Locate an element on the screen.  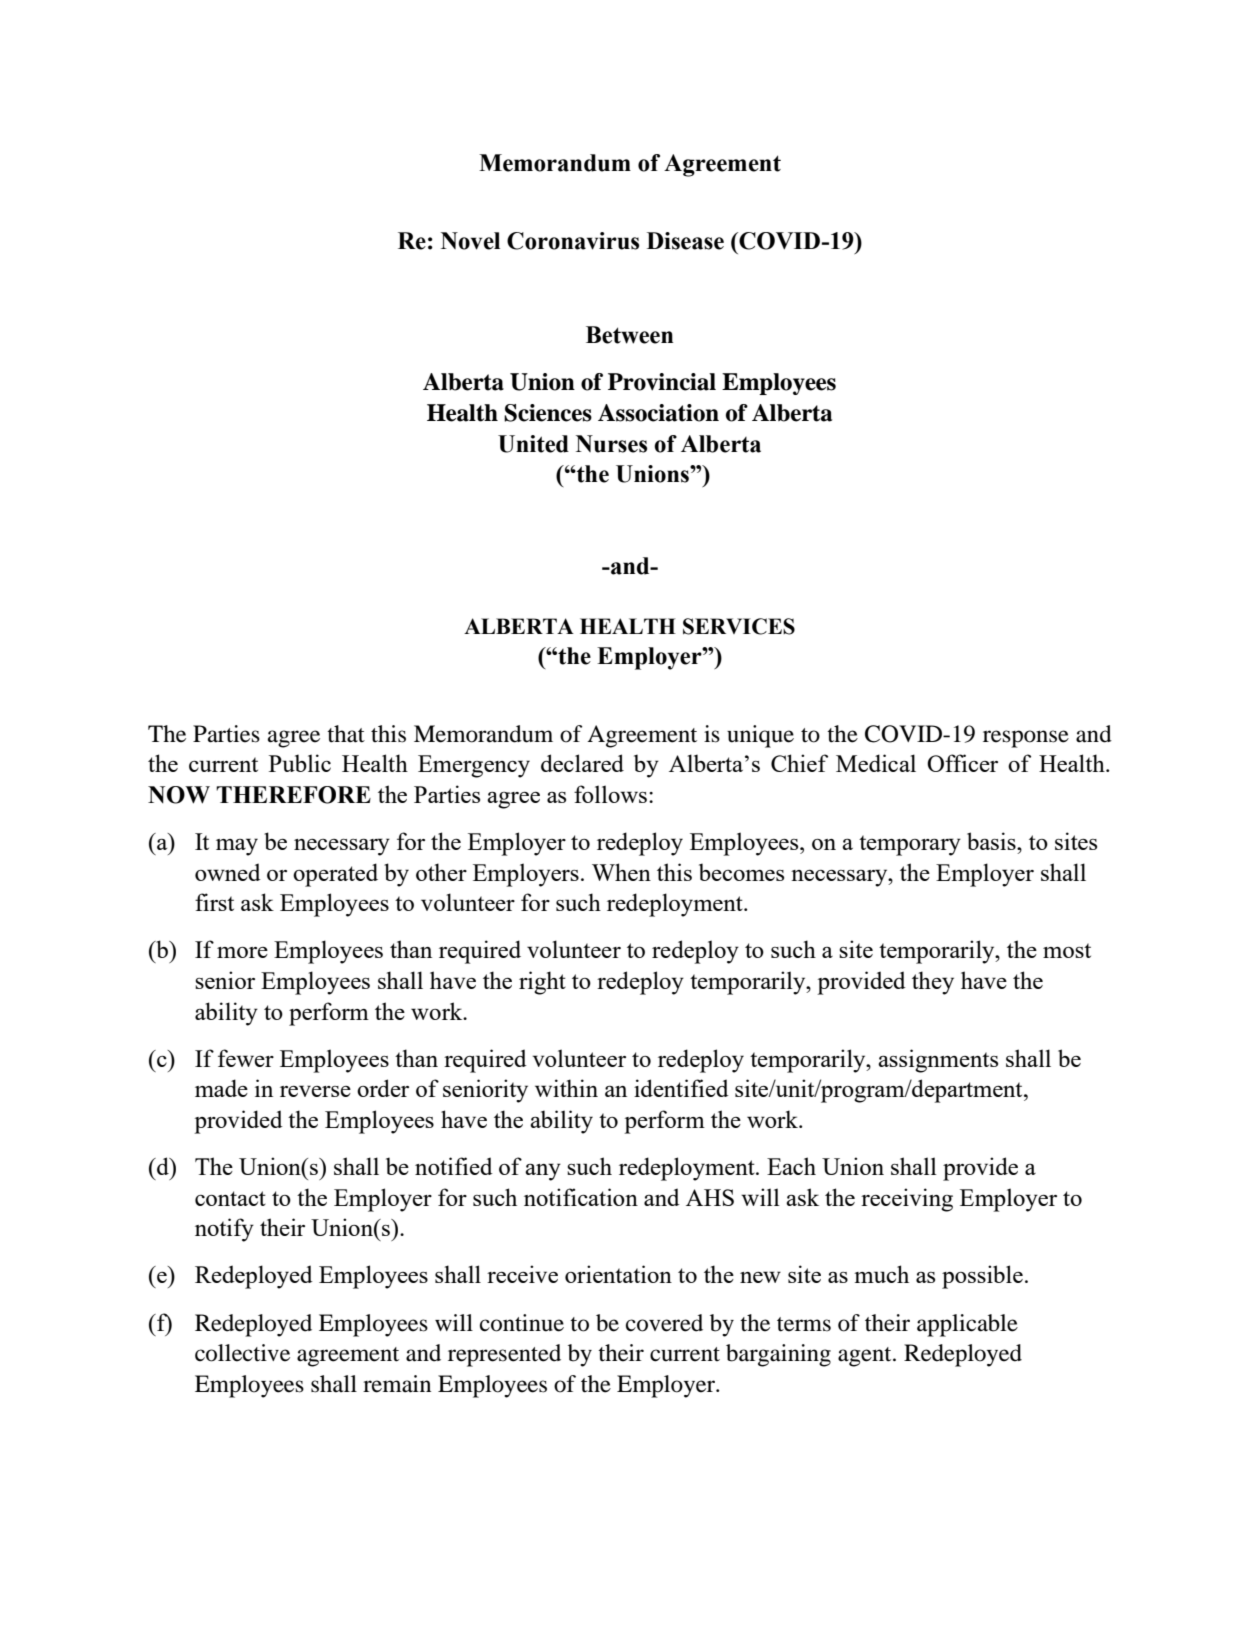
response is located at coordinates (1026, 739).
